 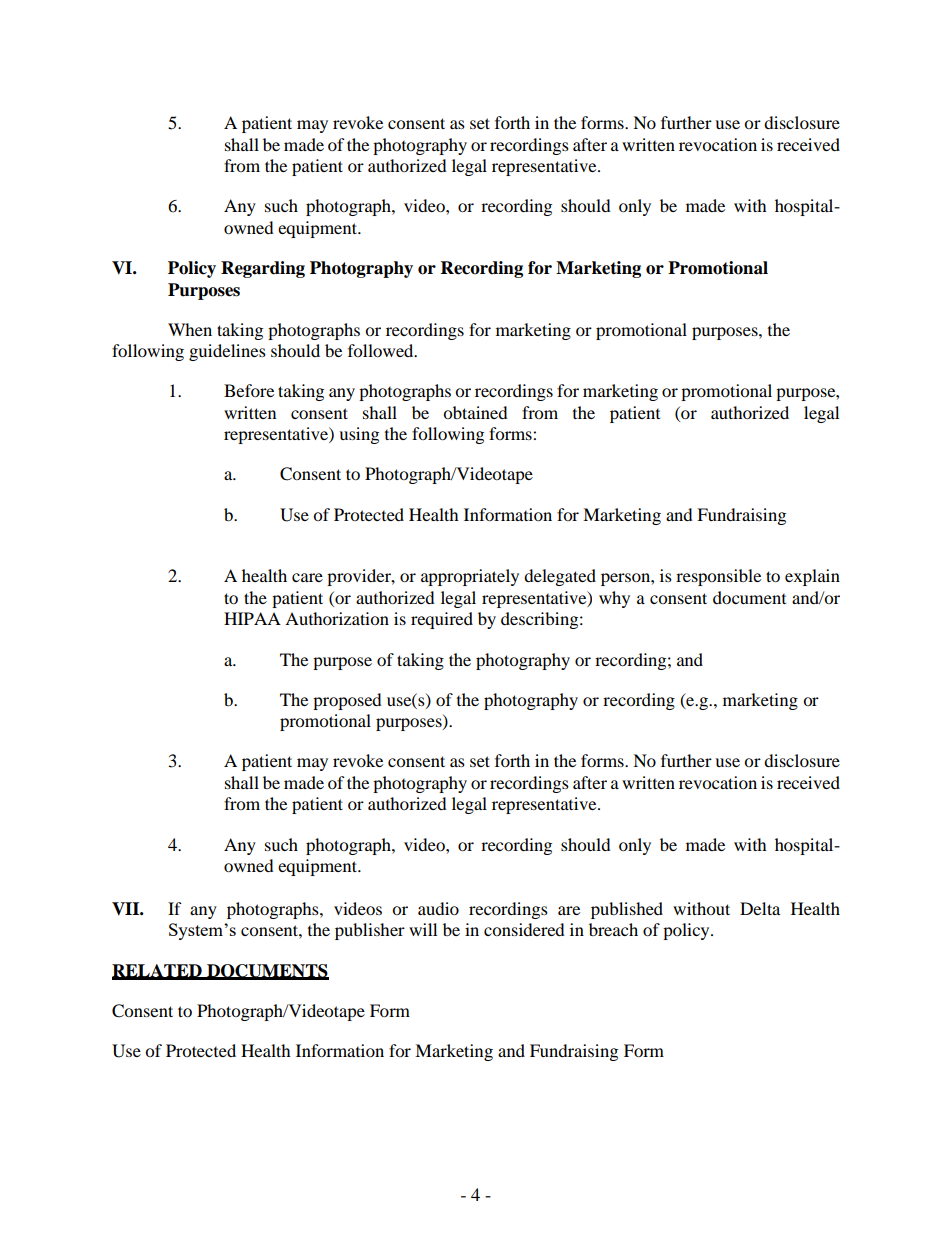 What do you see at coordinates (158, 971) in the screenshot?
I see `RELATED` at bounding box center [158, 971].
